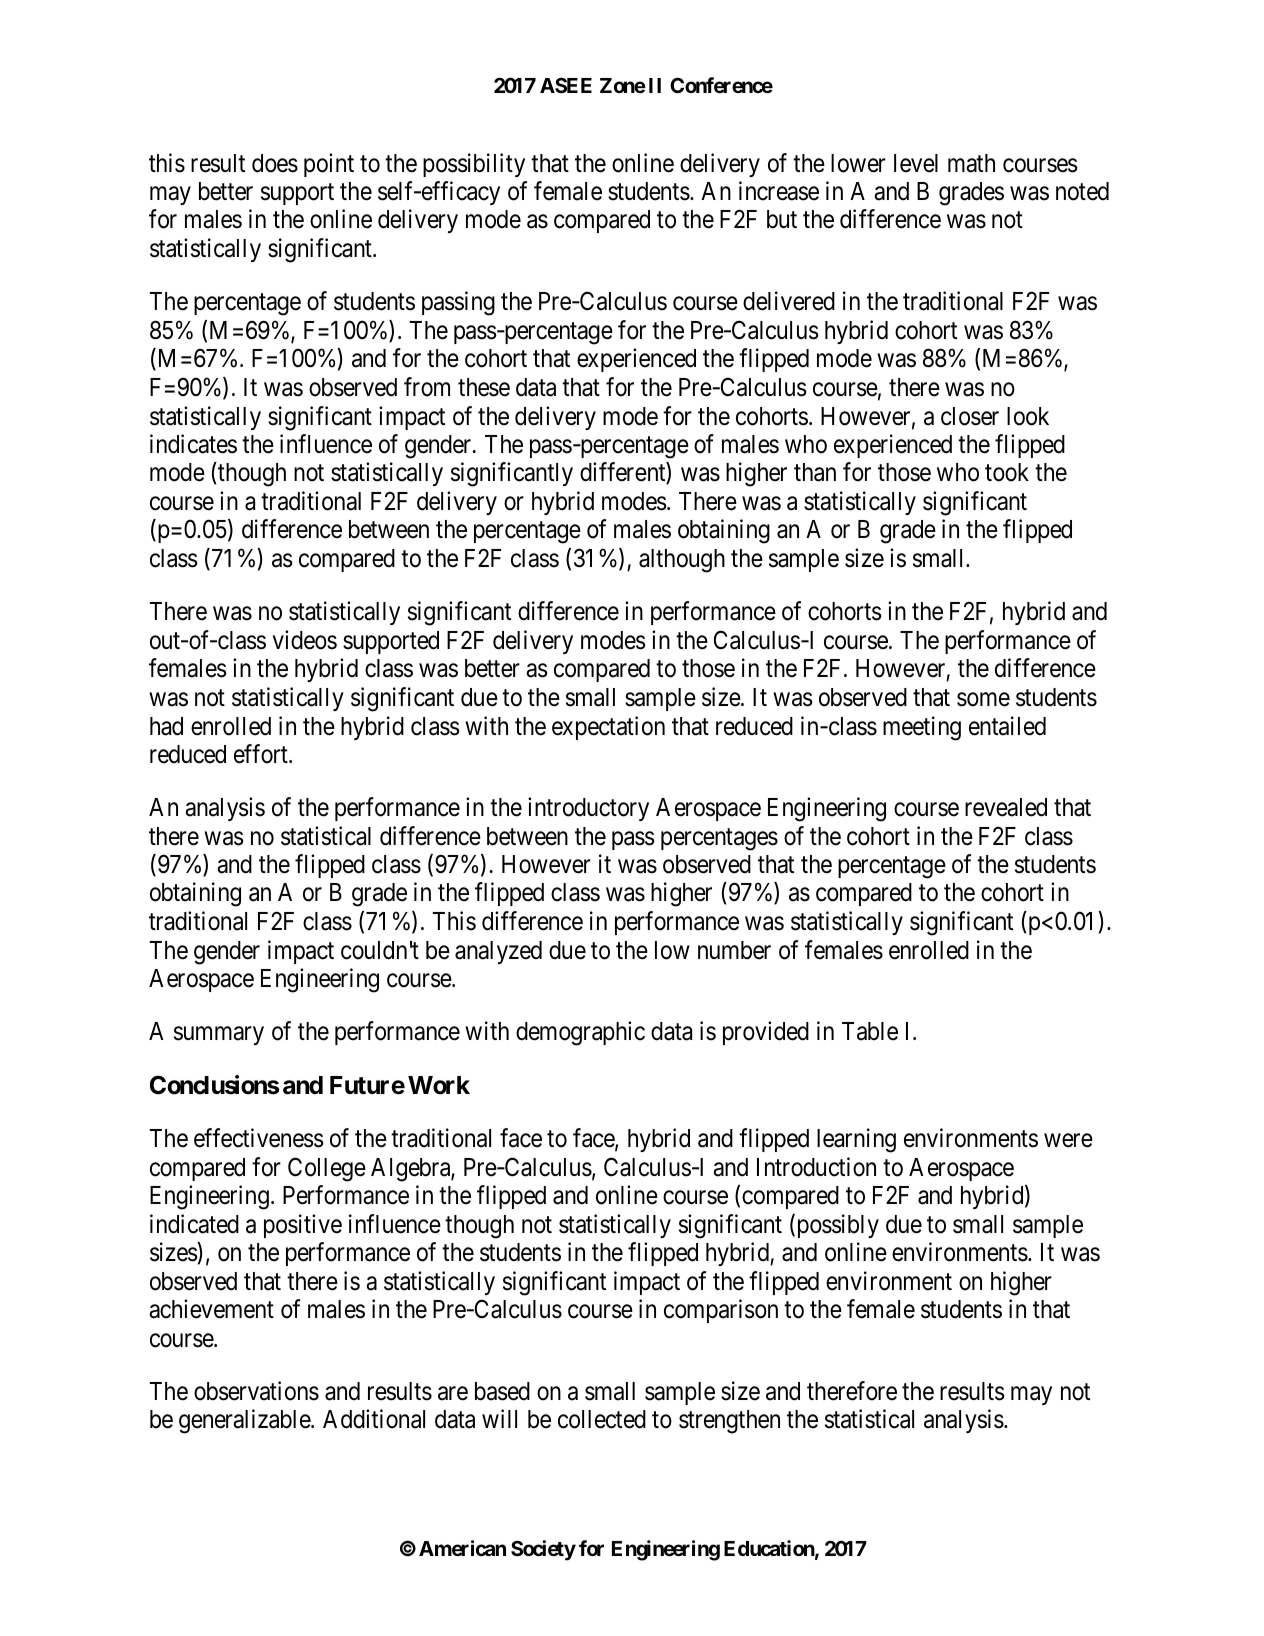  What do you see at coordinates (275, 163) in the screenshot?
I see `does` at bounding box center [275, 163].
